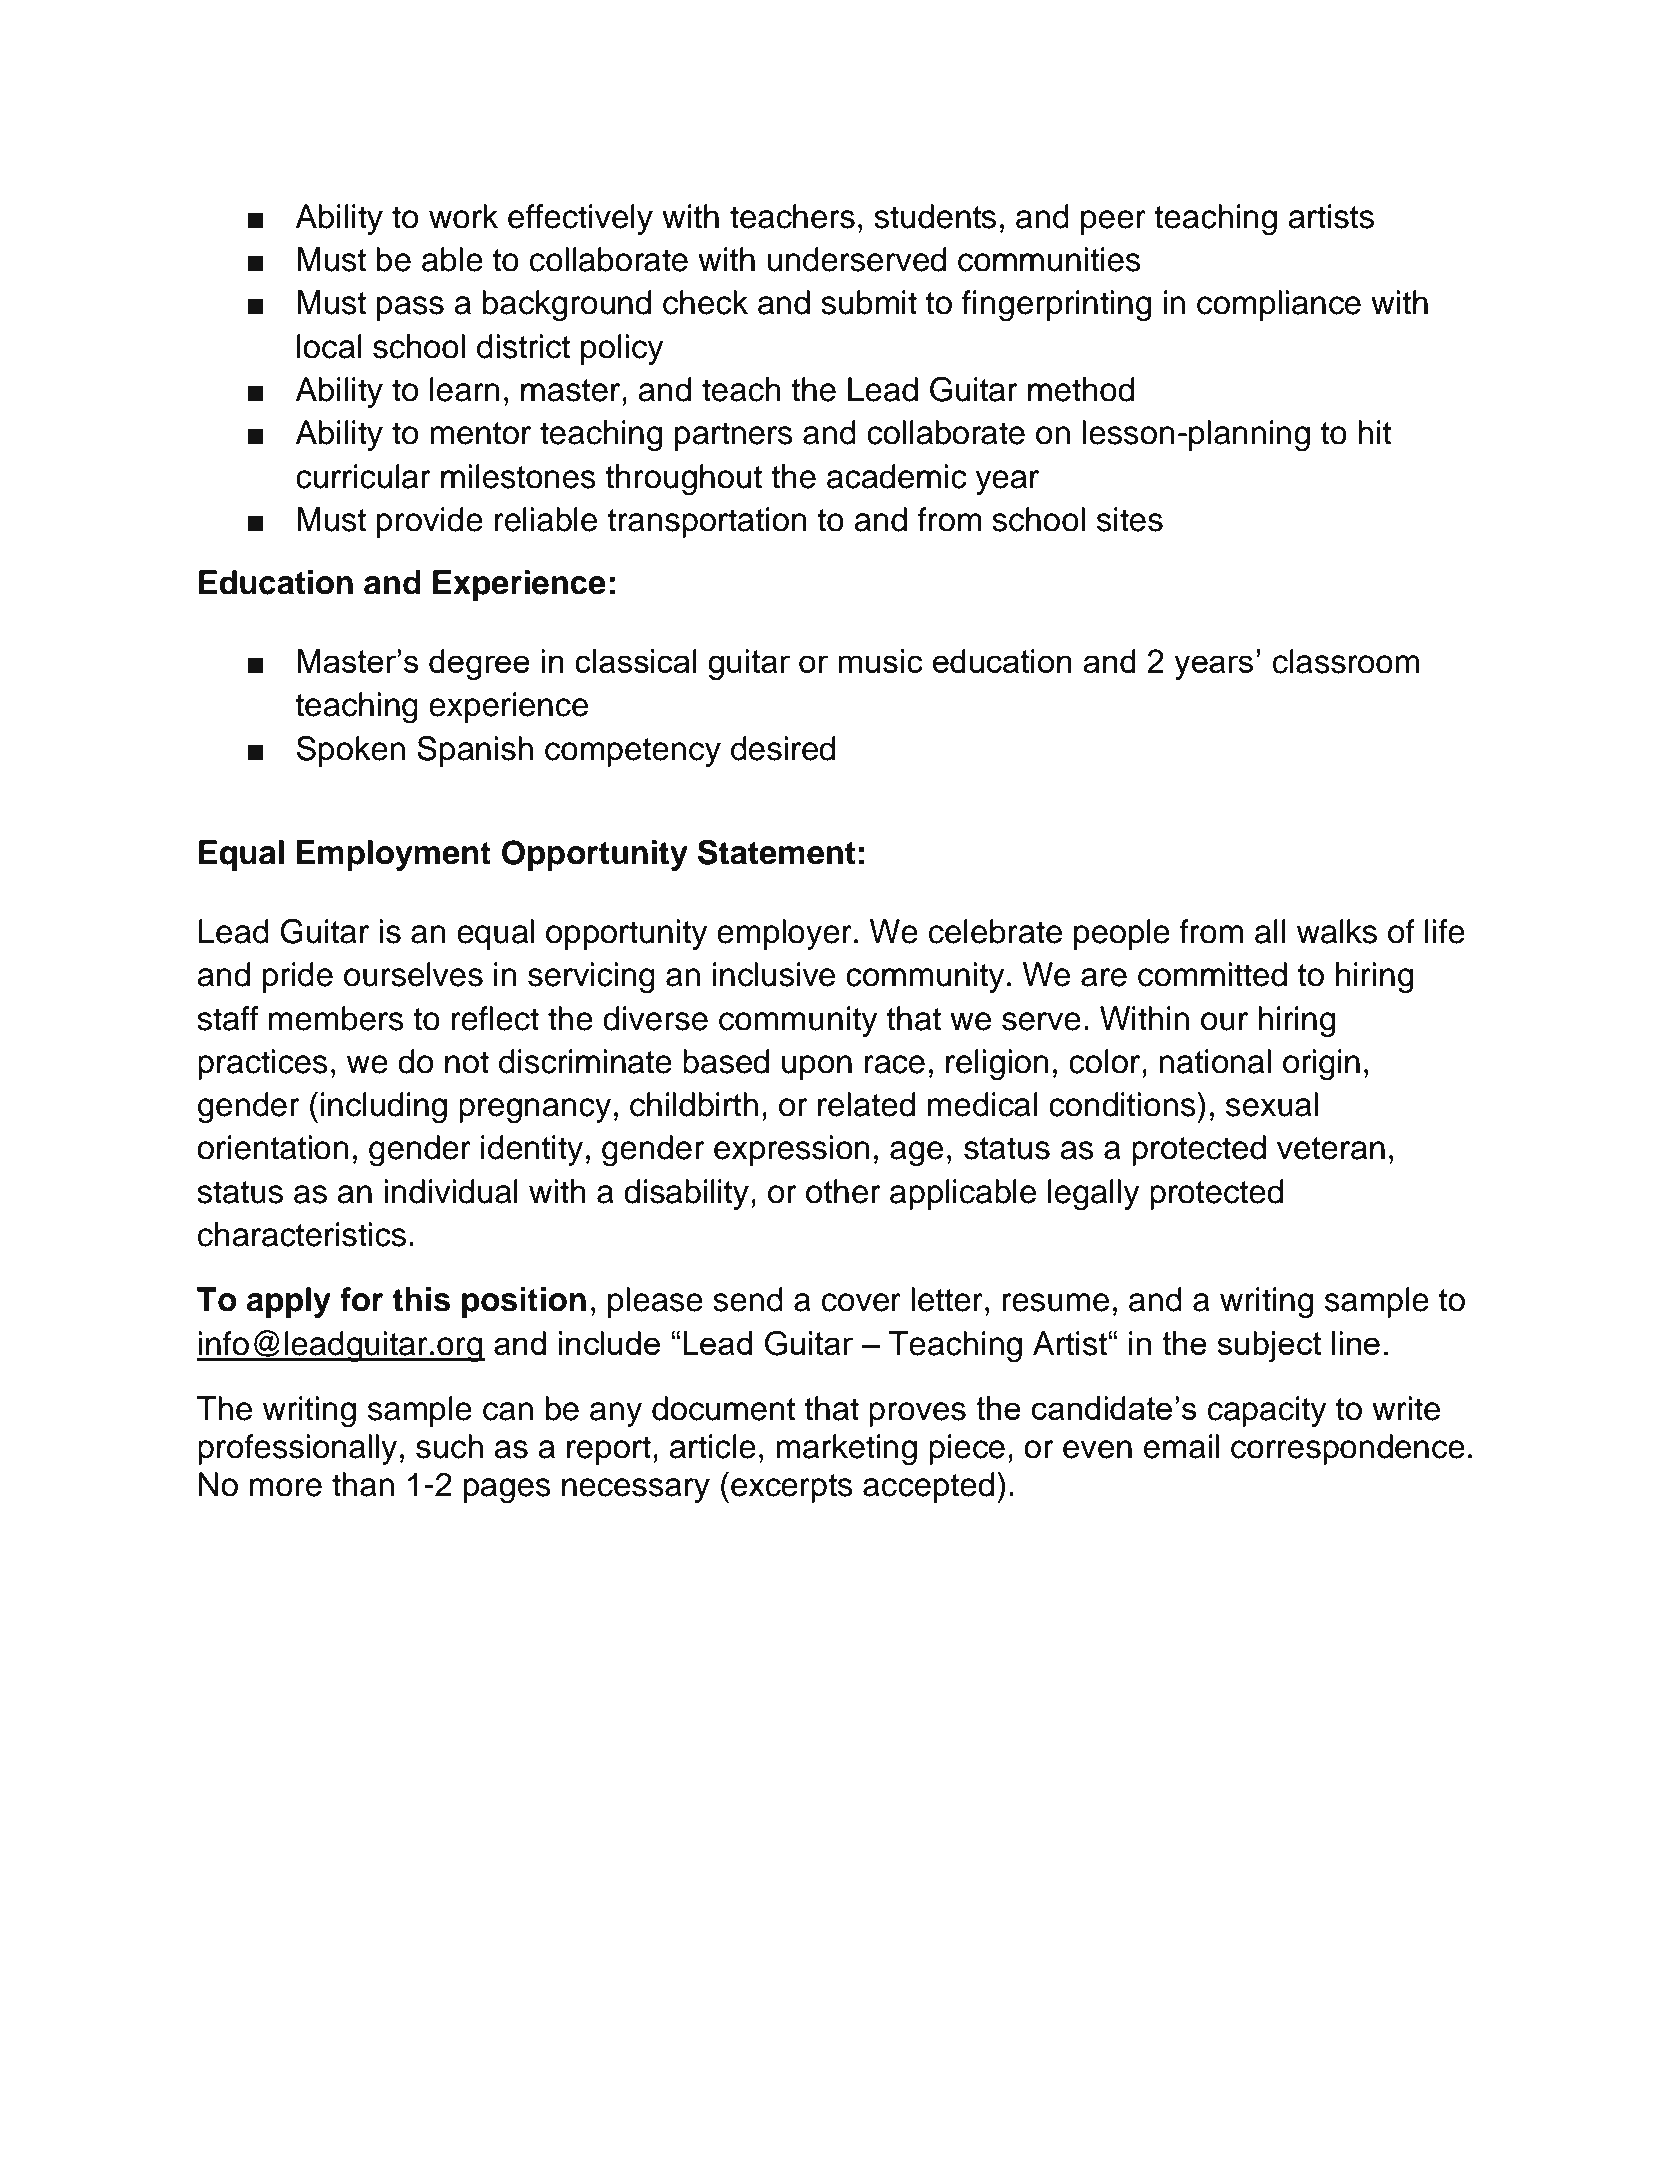  Describe the element at coordinates (393, 855) in the document. I see `Employment` at that location.
